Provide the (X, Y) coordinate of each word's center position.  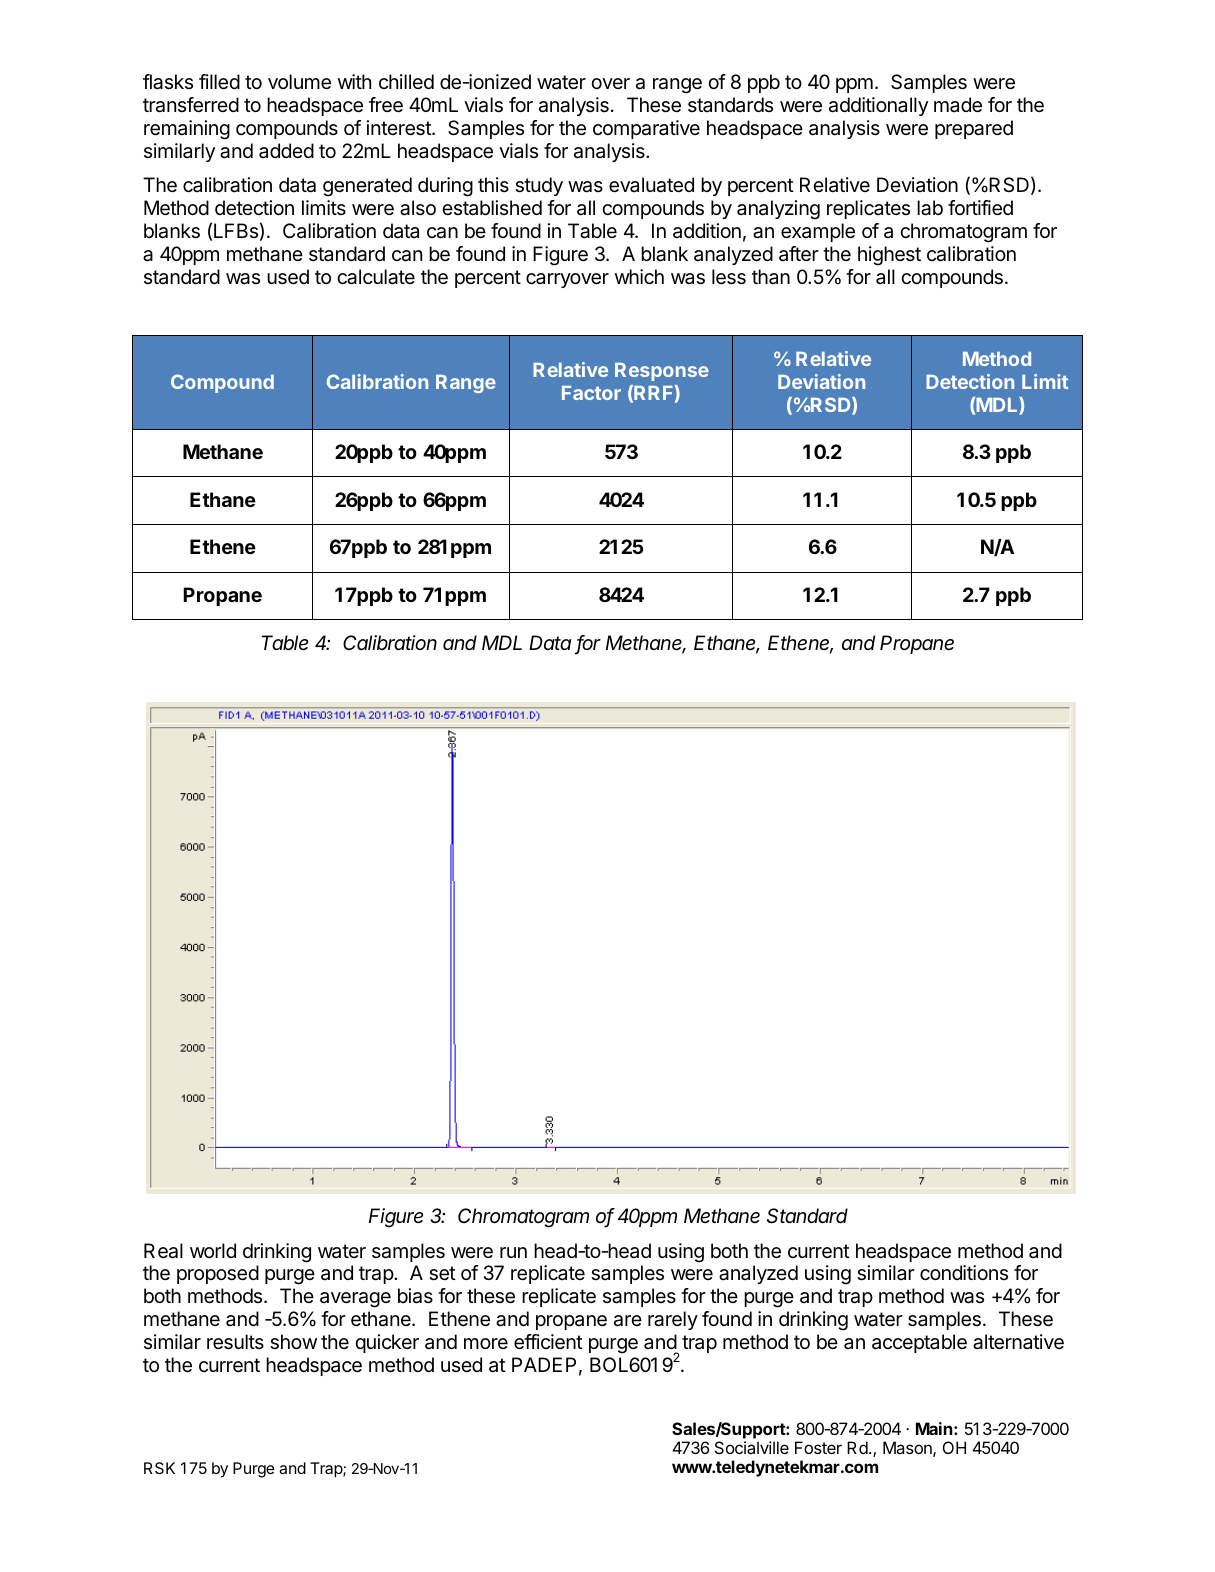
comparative (646, 129)
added (286, 150)
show (293, 1342)
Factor (591, 393)
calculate (376, 277)
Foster (818, 1447)
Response (662, 372)
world (213, 1250)
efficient (548, 1342)
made (958, 105)
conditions (964, 1273)
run (513, 1252)
